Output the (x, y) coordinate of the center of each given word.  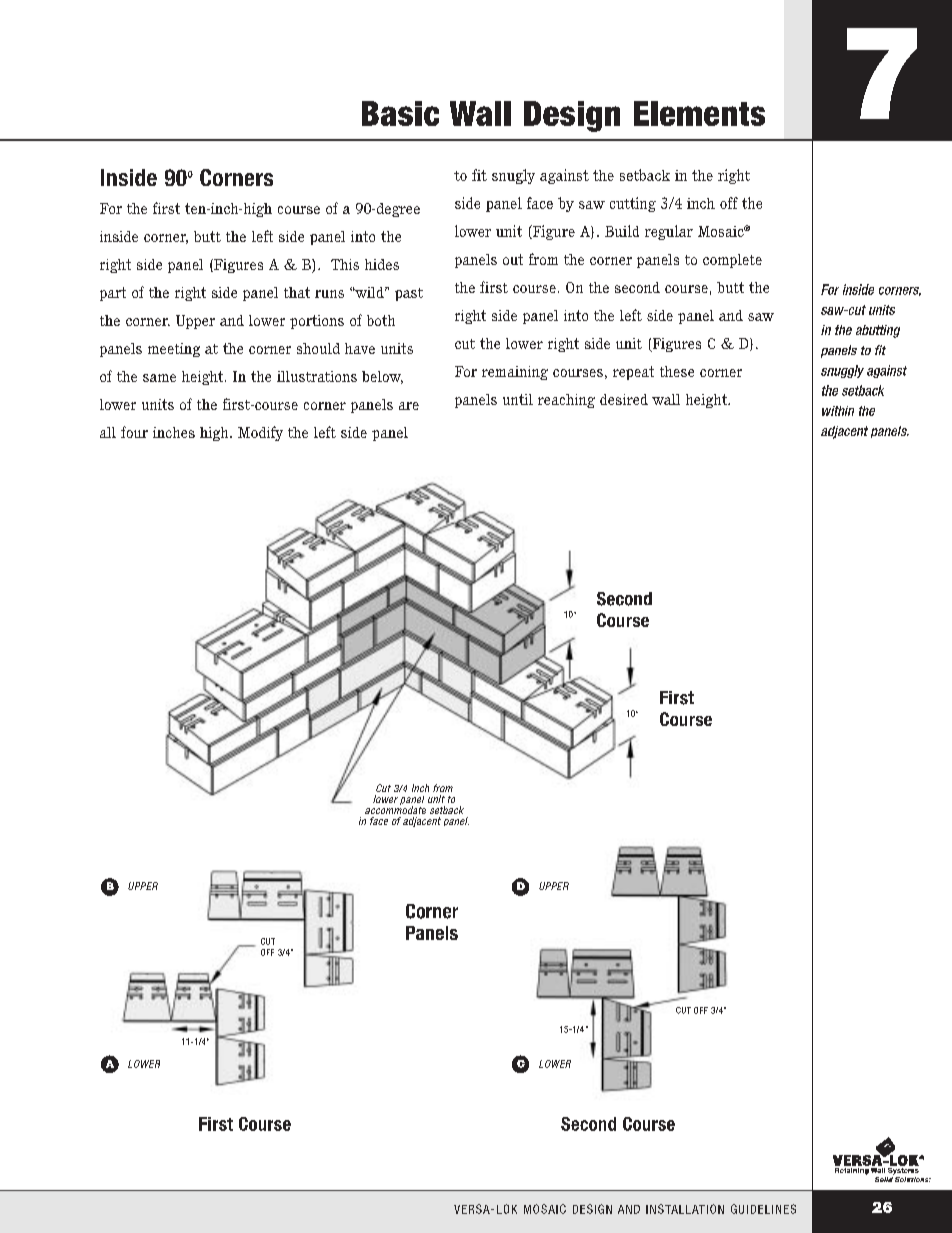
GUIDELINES (763, 1209)
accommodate (395, 809)
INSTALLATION (685, 1209)
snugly (513, 176)
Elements (699, 113)
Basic (400, 113)
